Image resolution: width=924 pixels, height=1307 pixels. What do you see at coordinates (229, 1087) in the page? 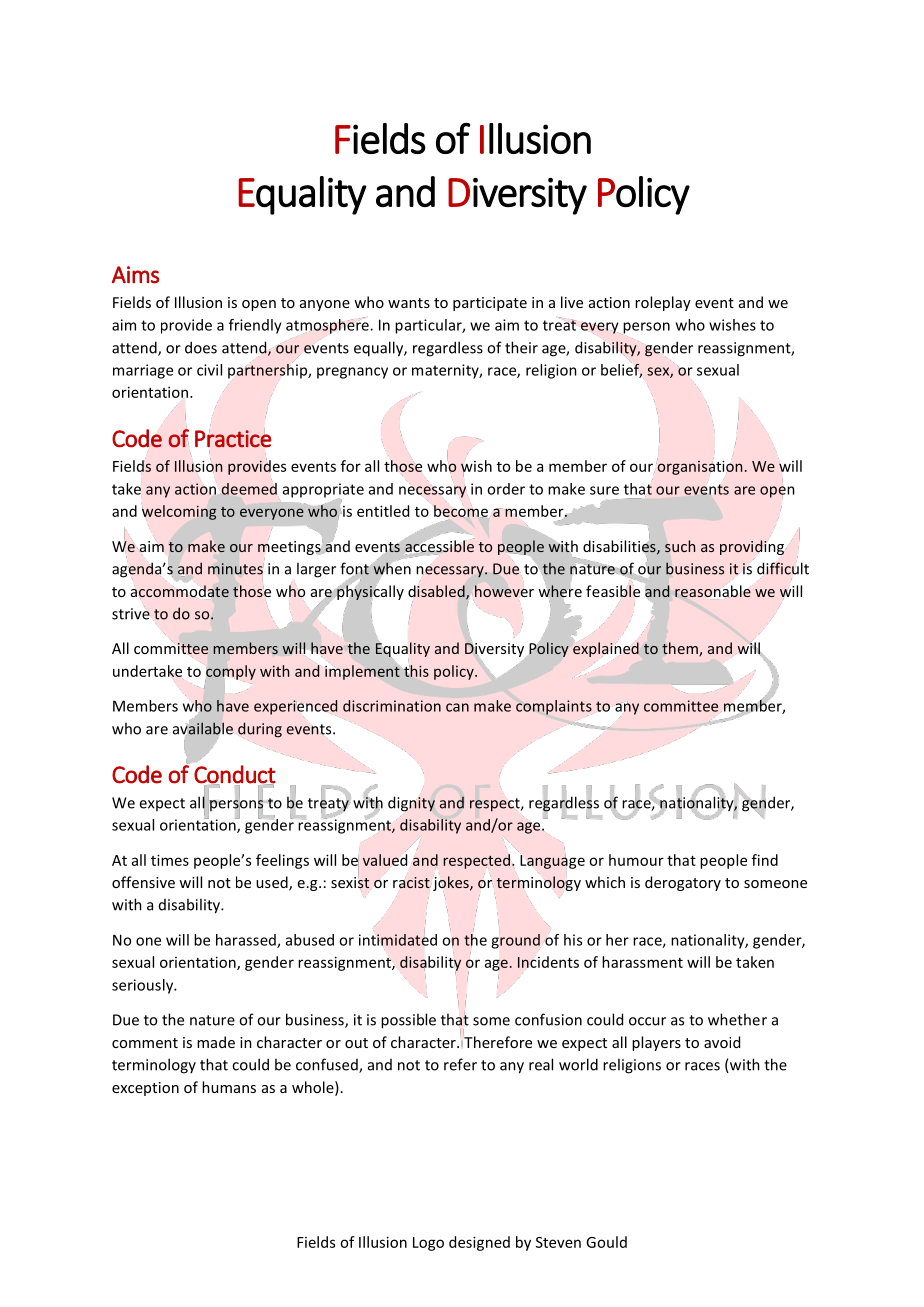
I see `humans` at bounding box center [229, 1087].
